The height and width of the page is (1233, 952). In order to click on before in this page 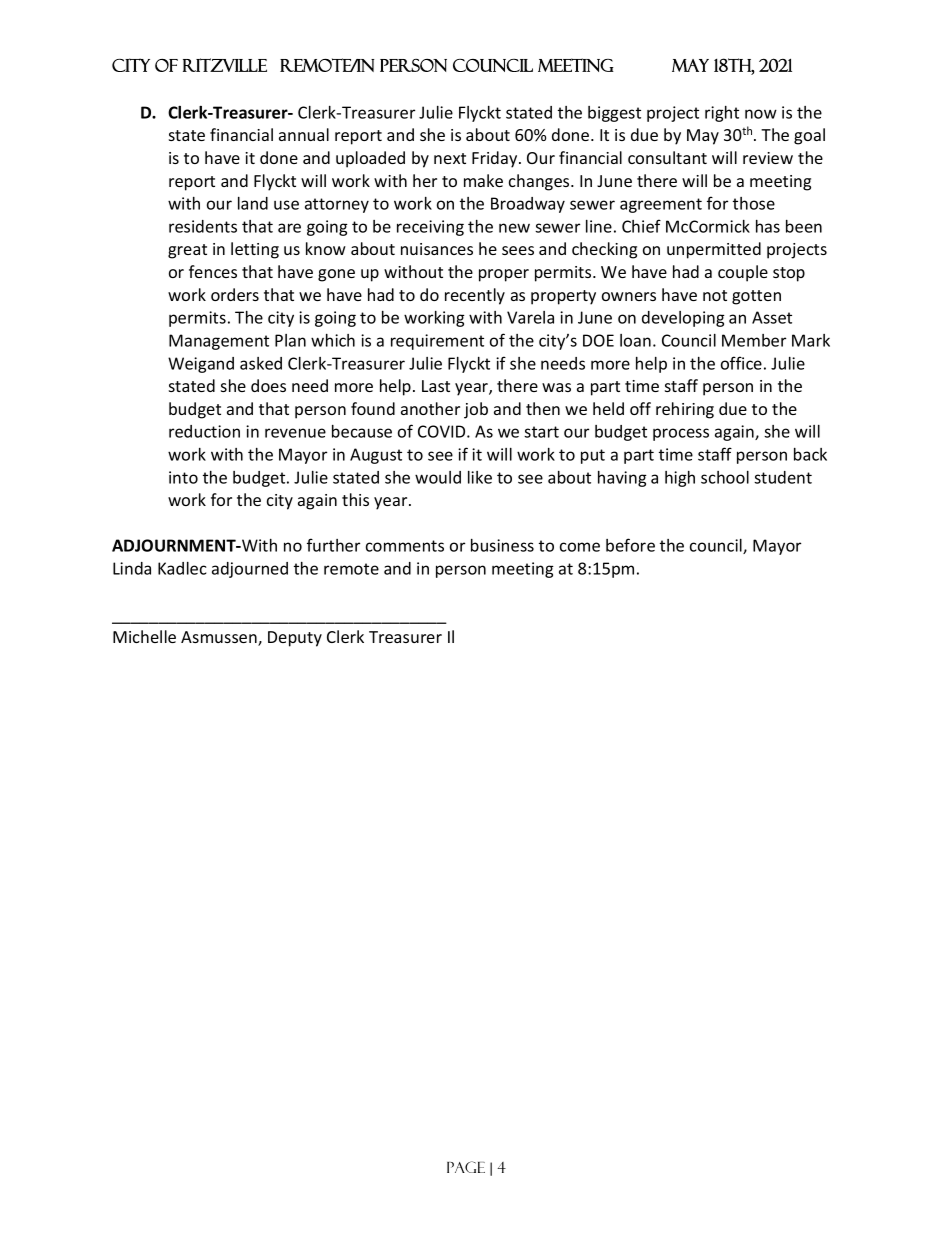, I will do `click(630, 545)`.
